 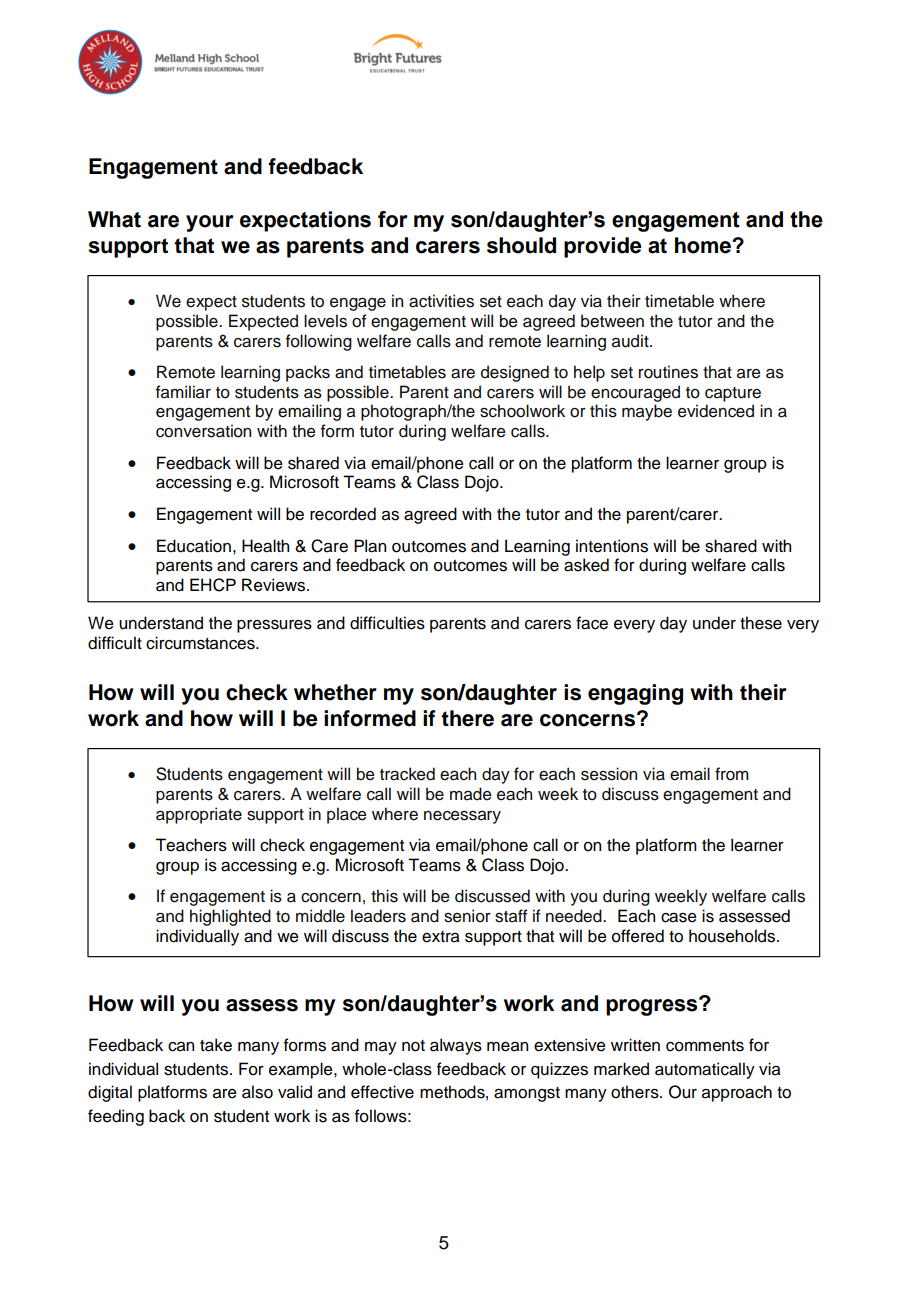 I want to click on effective, so click(x=382, y=1092).
